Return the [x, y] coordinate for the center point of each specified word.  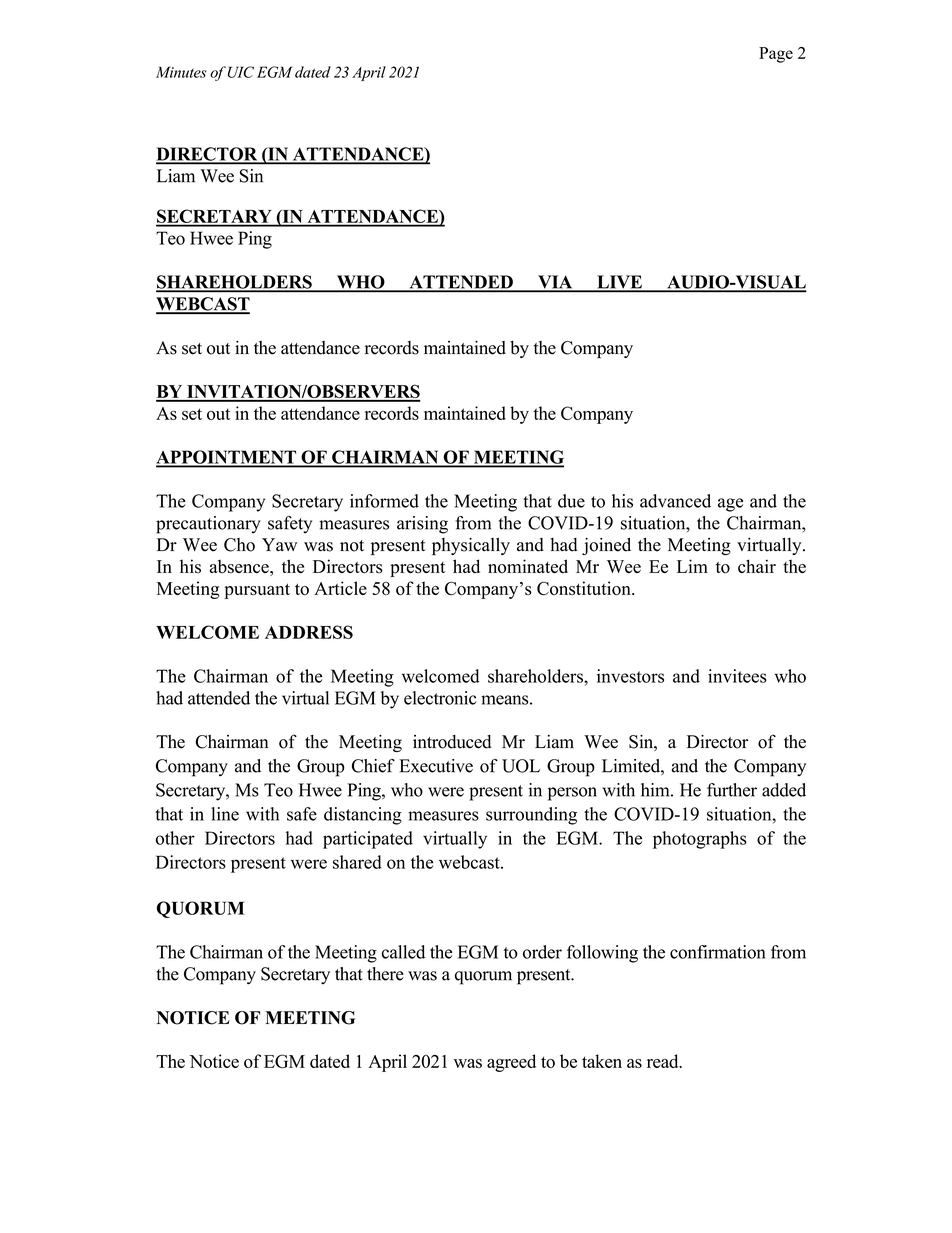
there [385, 974]
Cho [239, 545]
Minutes [181, 72]
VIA [555, 283]
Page [776, 55]
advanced [675, 501]
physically [471, 546]
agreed [511, 1063]
